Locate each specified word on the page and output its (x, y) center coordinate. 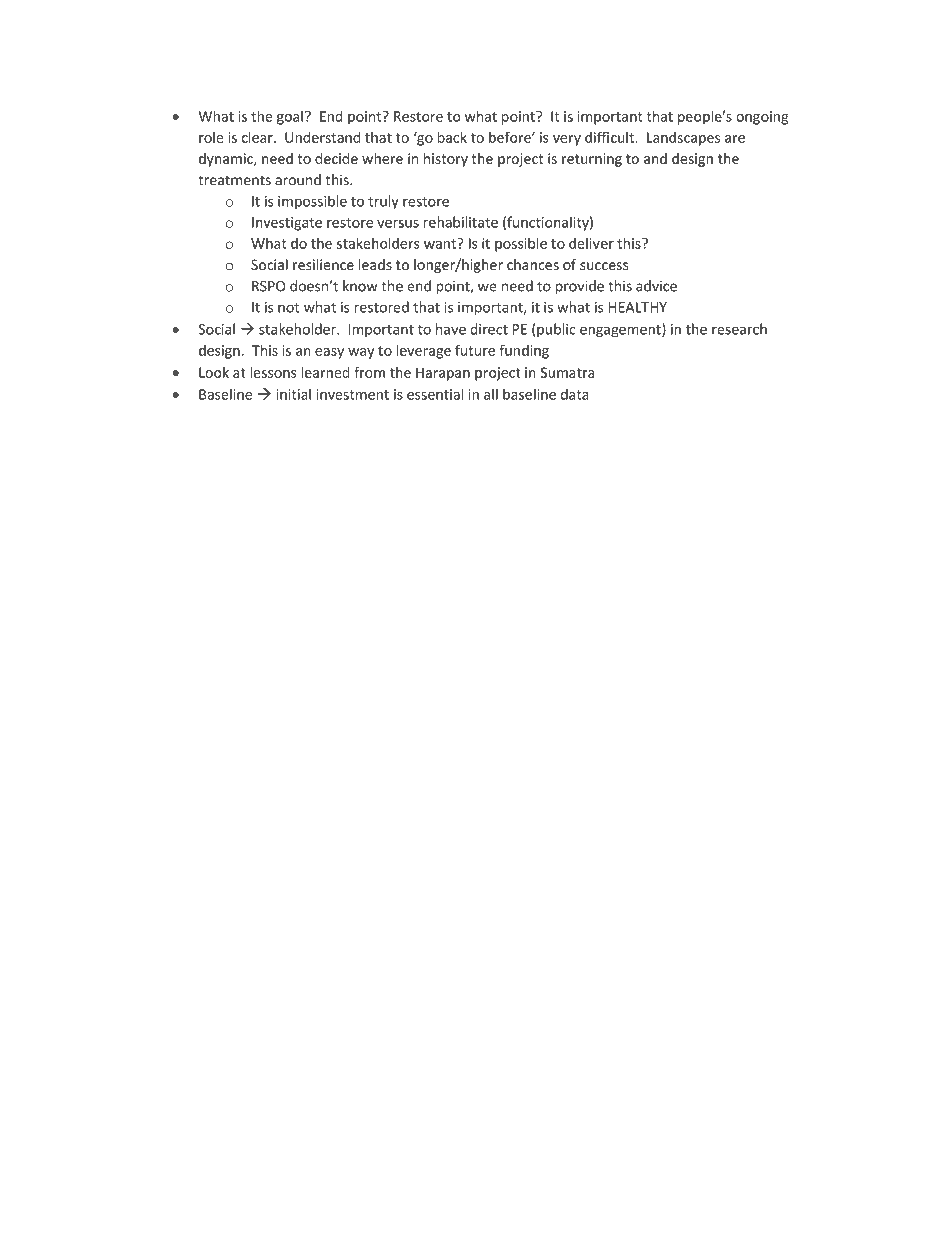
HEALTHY (638, 307)
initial (294, 394)
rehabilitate (461, 222)
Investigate (287, 224)
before (511, 137)
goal (290, 117)
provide (580, 287)
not (288, 308)
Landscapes (683, 139)
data (575, 394)
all (491, 394)
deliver (591, 243)
